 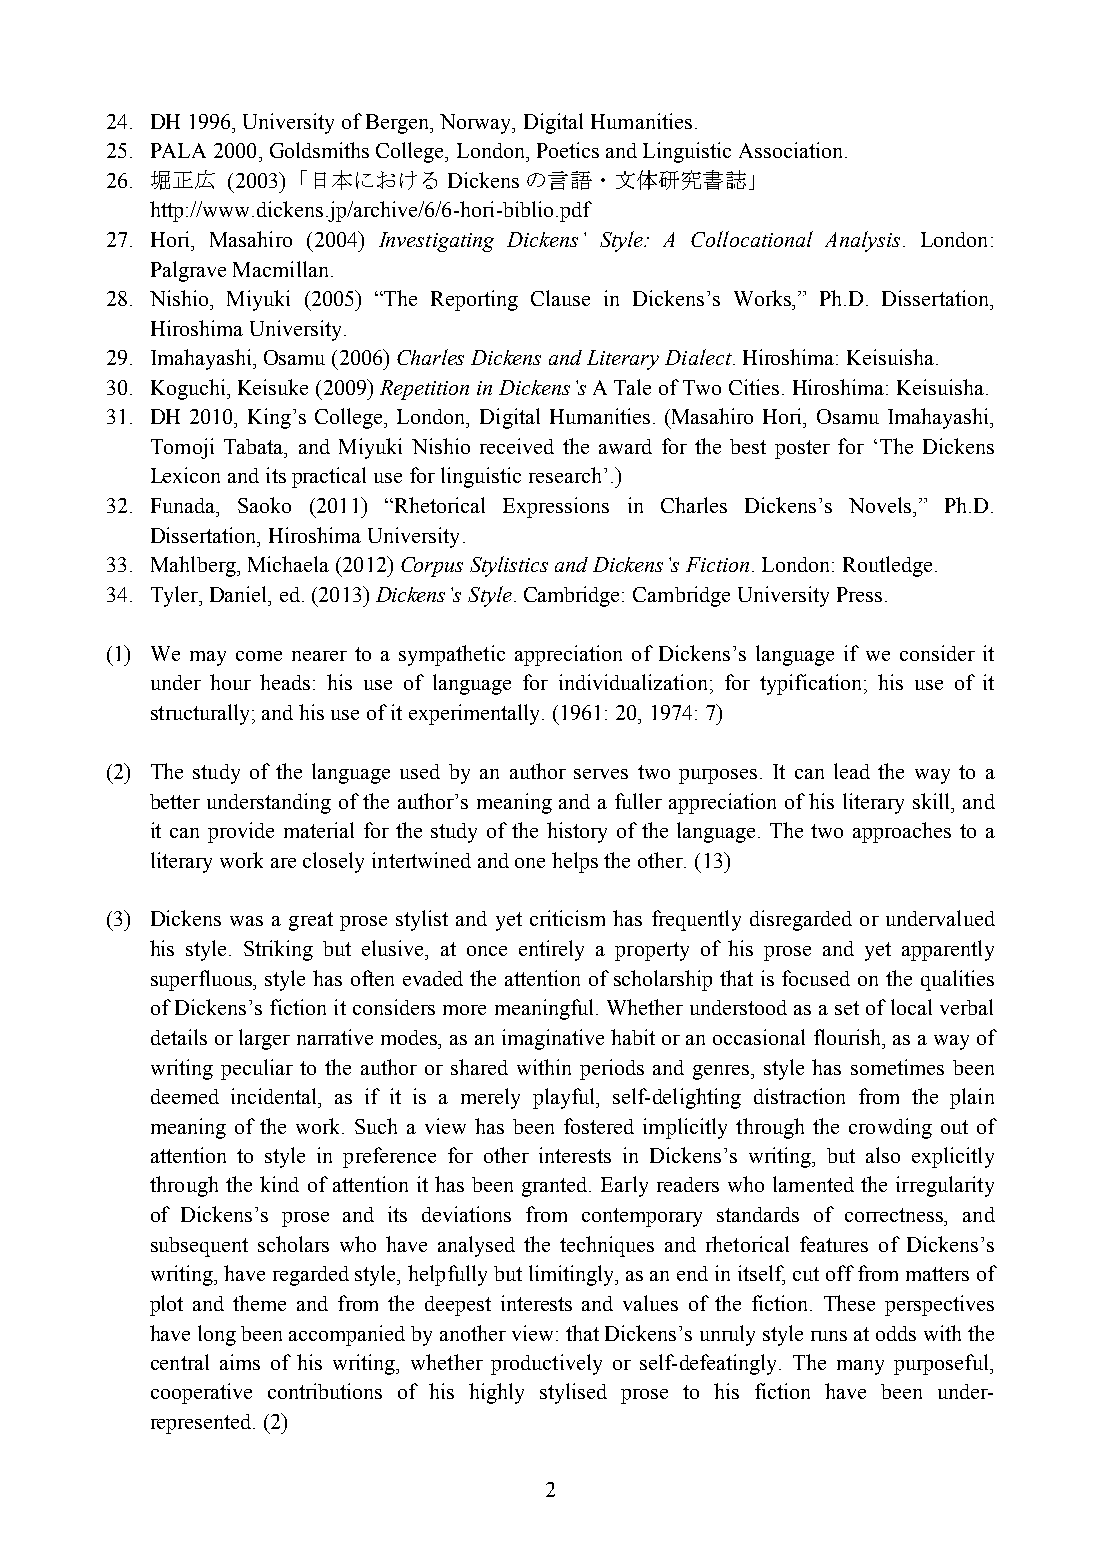 I want to click on research, so click(x=565, y=475).
